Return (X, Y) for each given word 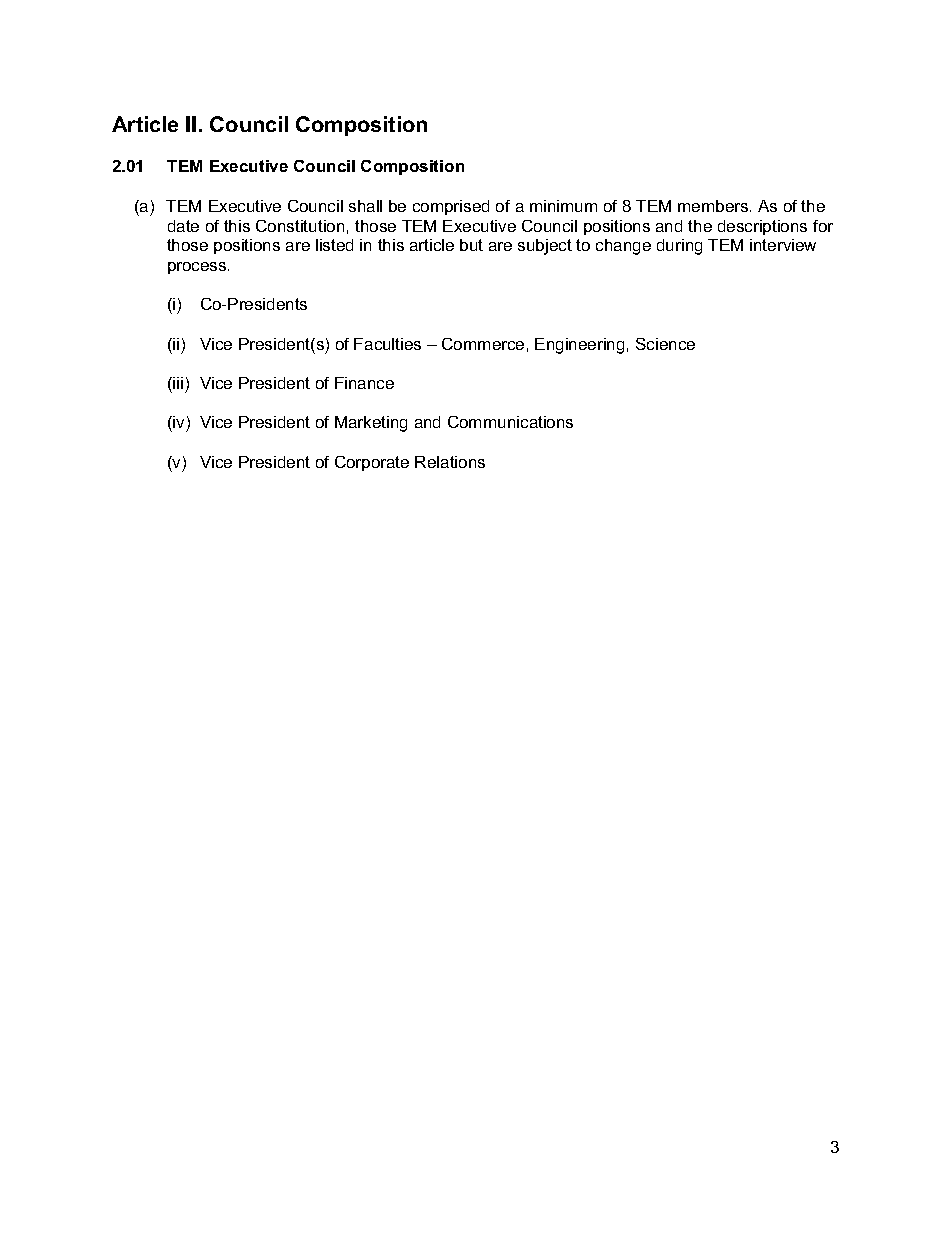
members (714, 206)
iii (178, 383)
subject (545, 247)
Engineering (579, 346)
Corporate (372, 463)
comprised (451, 207)
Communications (510, 422)
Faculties (387, 344)
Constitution (300, 226)
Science (665, 344)
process (198, 268)
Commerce (483, 344)
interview (783, 245)
